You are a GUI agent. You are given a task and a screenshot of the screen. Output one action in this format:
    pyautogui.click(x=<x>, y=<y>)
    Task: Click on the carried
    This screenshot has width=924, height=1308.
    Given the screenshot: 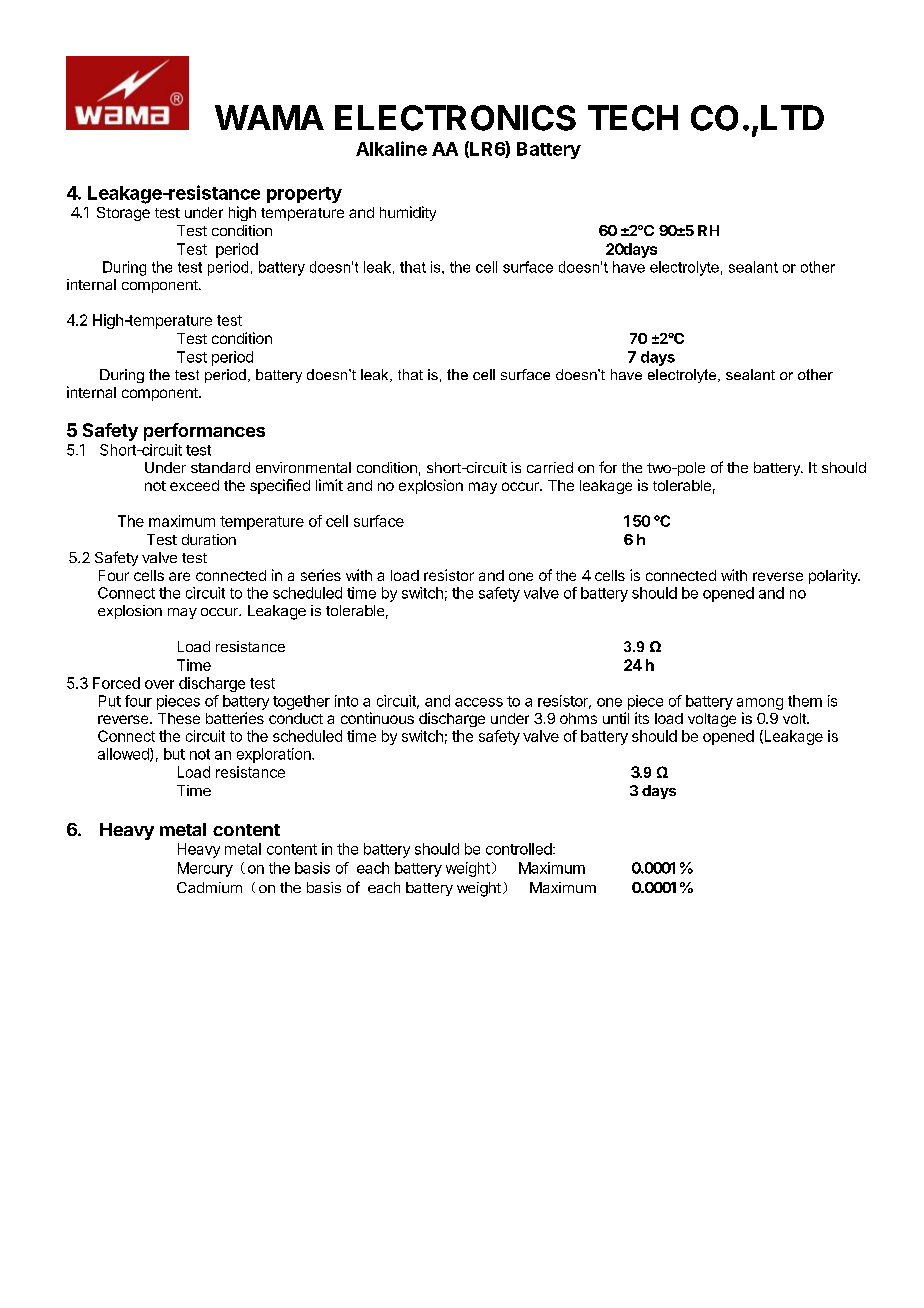 What is the action you would take?
    pyautogui.click(x=550, y=467)
